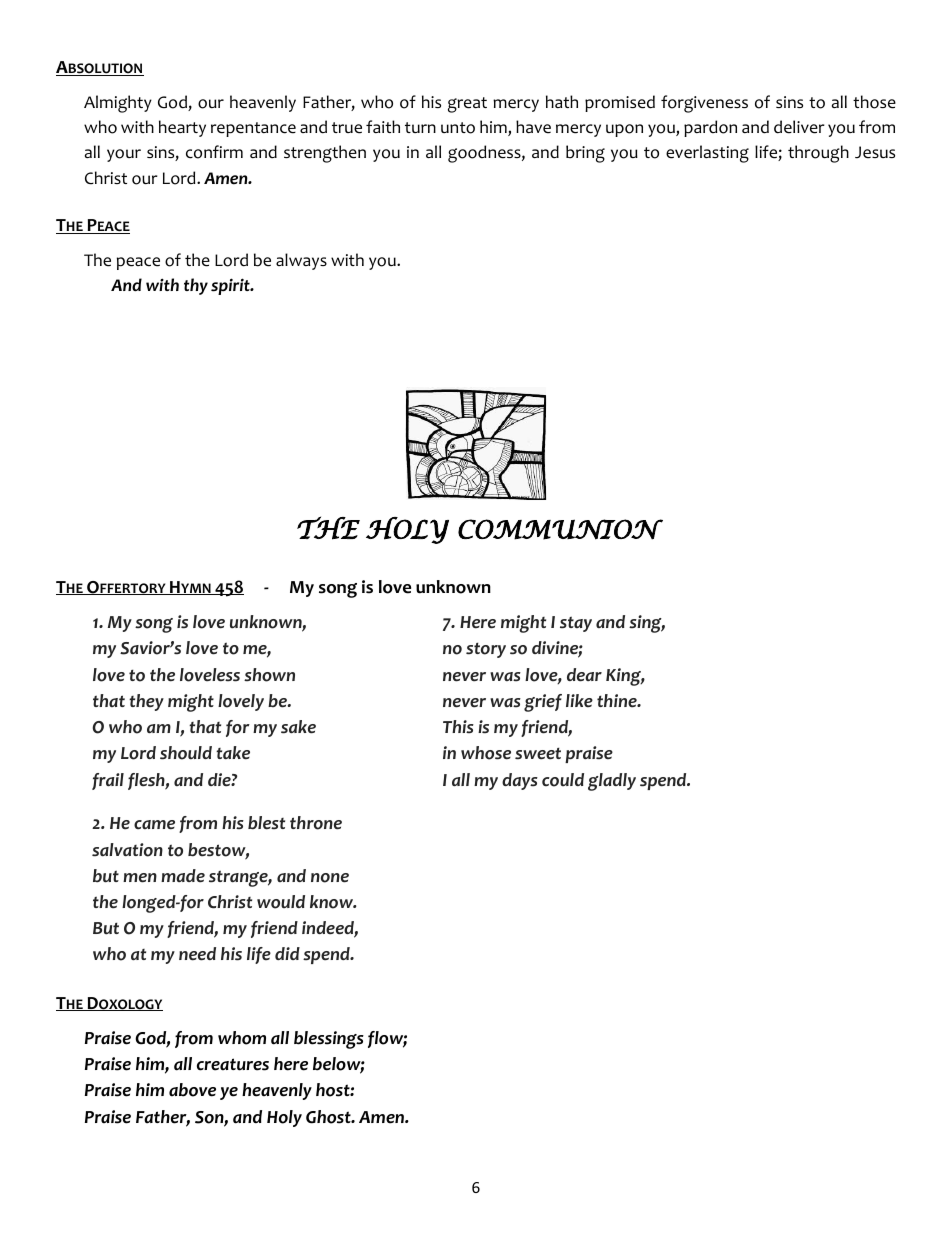  What do you see at coordinates (301, 261) in the document?
I see `always` at bounding box center [301, 261].
